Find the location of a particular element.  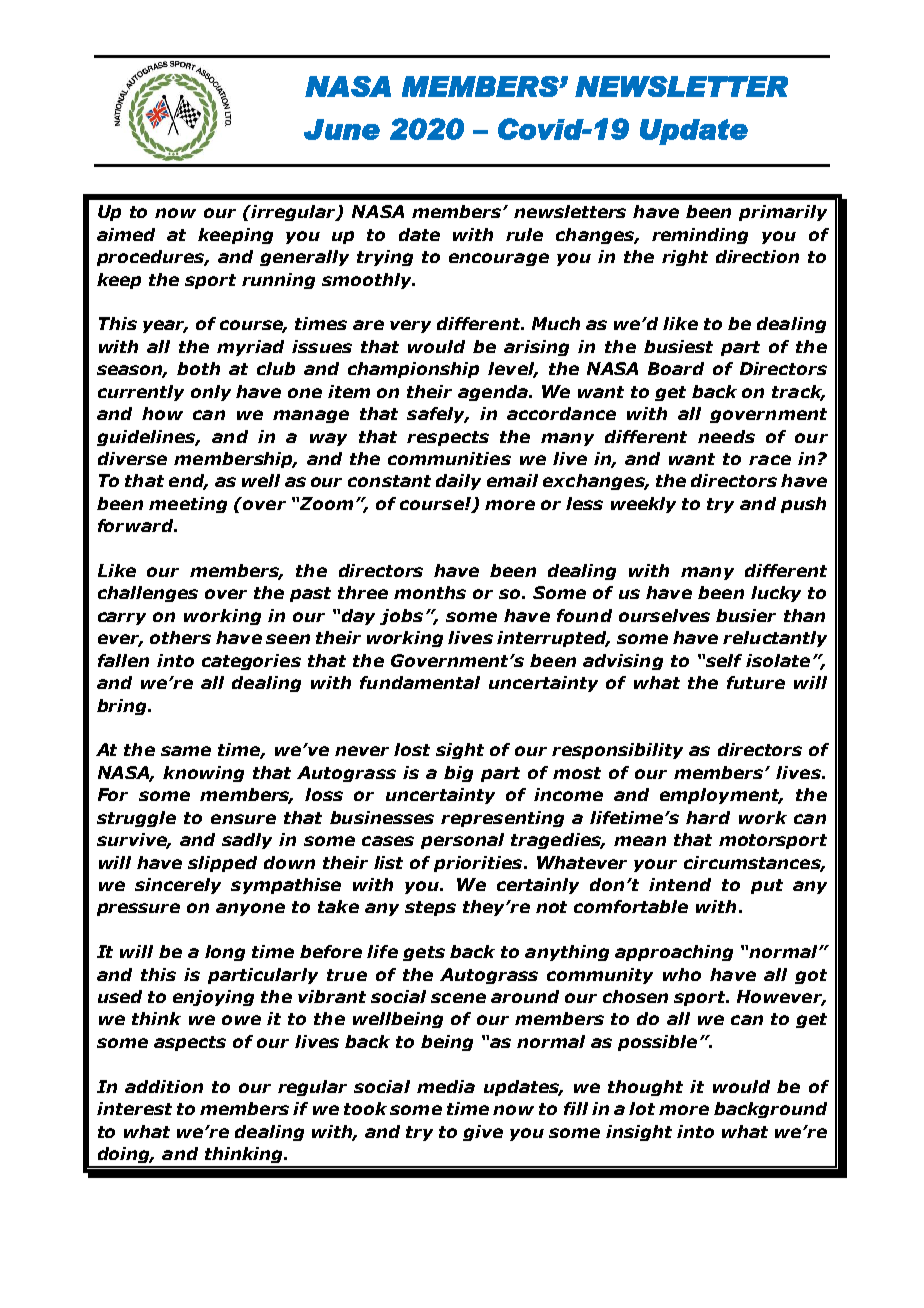

employment is located at coordinates (721, 796).
